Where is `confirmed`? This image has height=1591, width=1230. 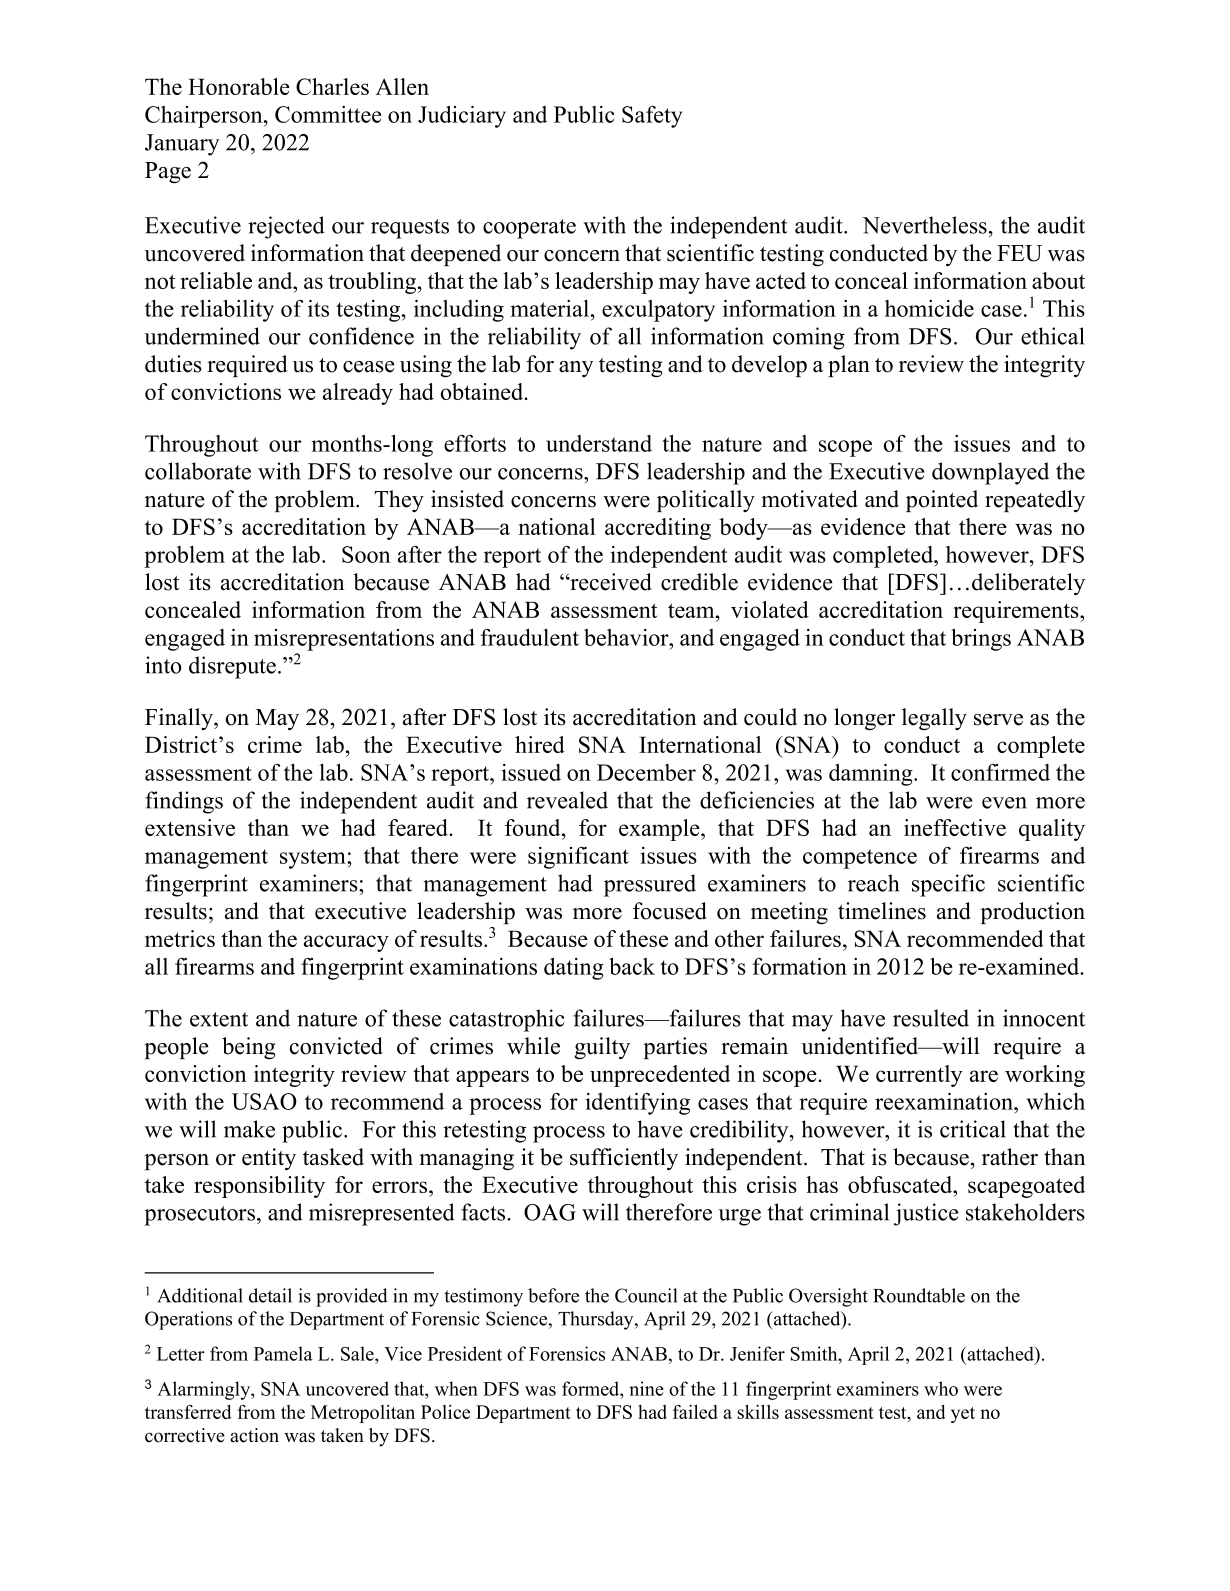
confirmed is located at coordinates (1000, 772).
